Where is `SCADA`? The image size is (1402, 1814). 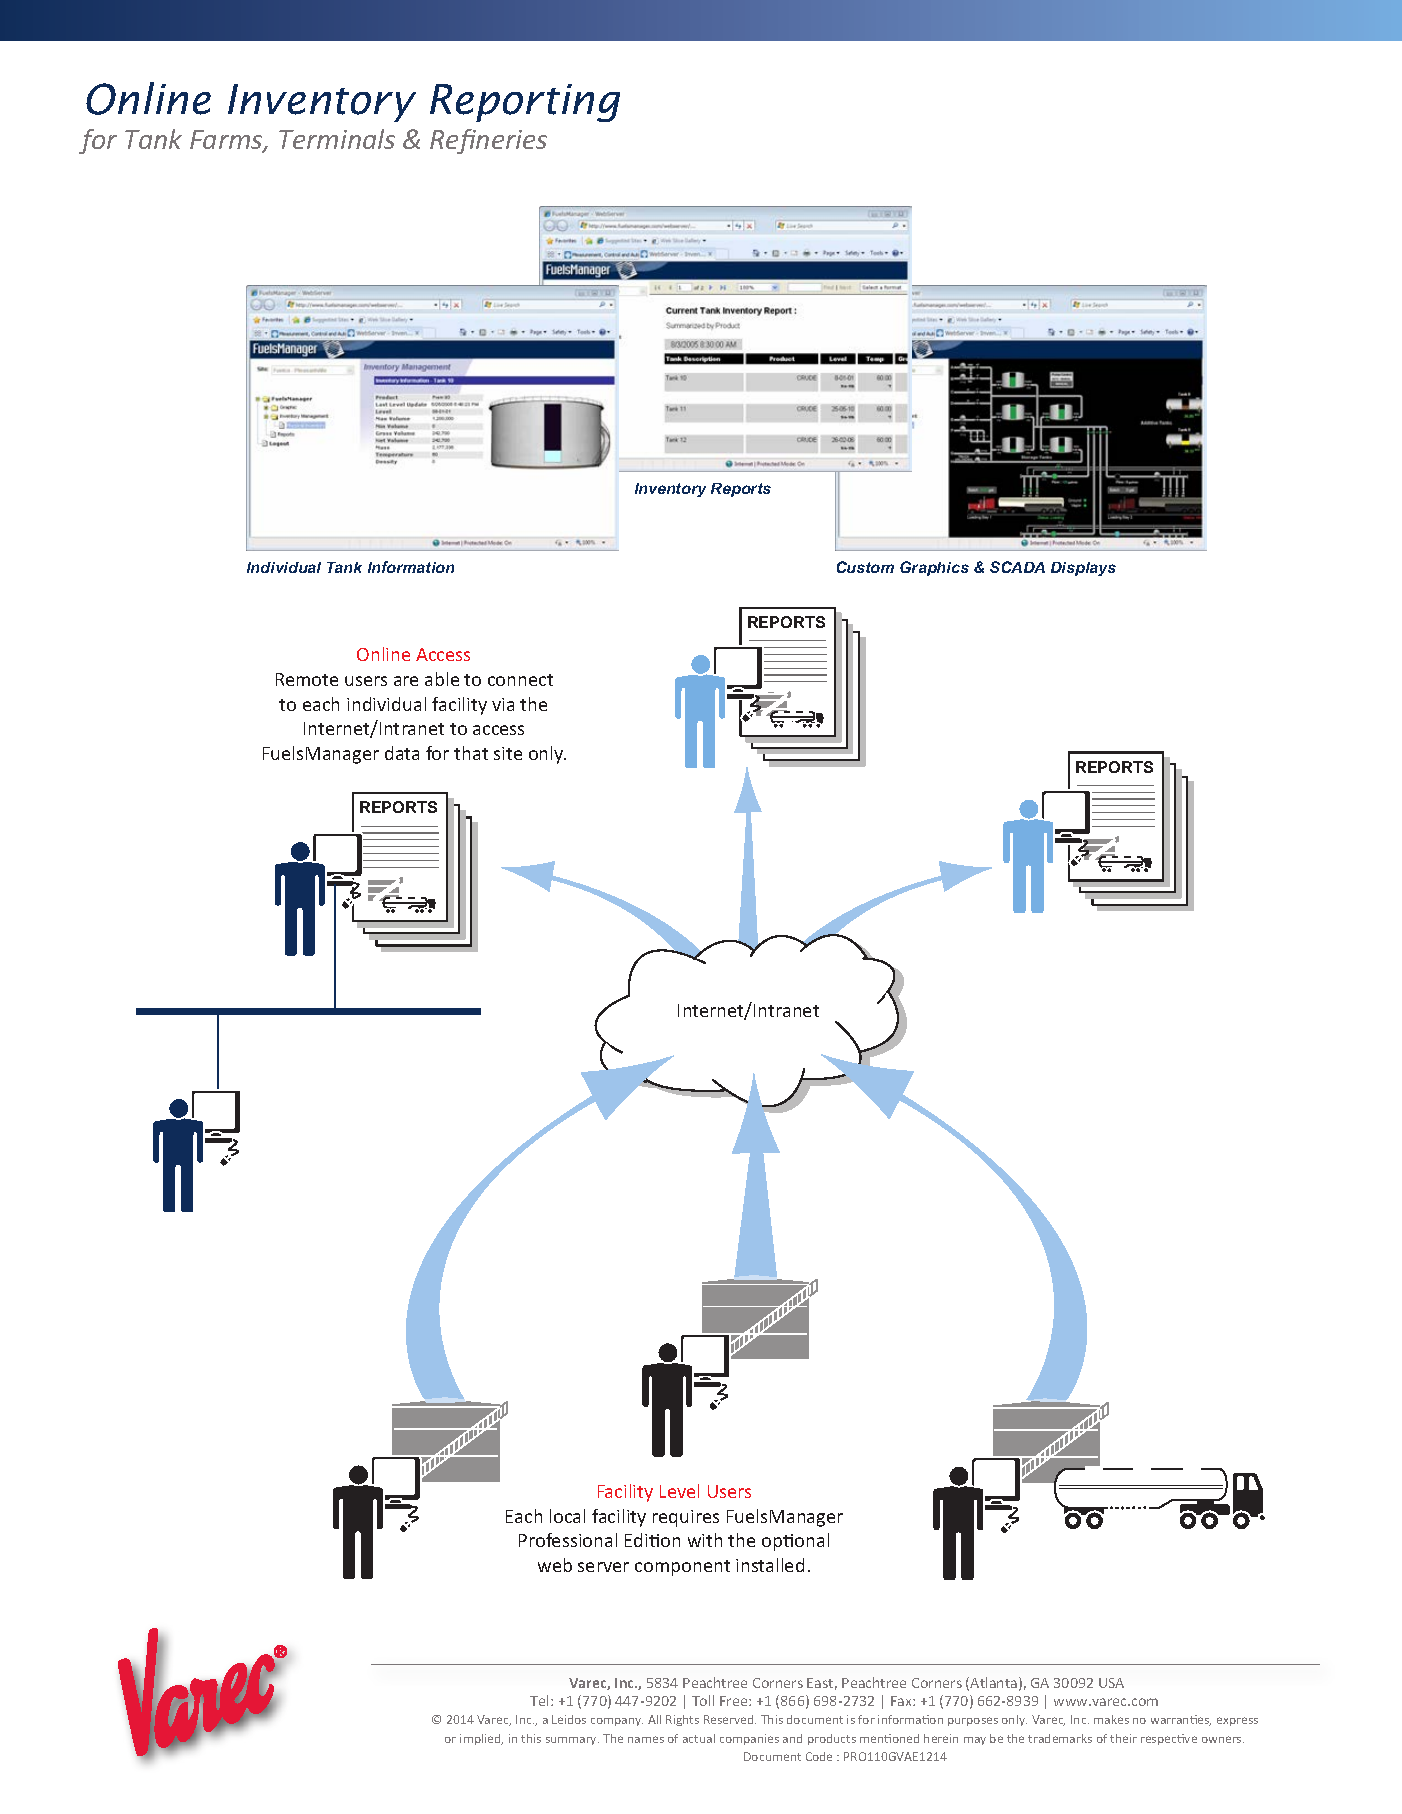
SCADA is located at coordinates (1017, 567).
